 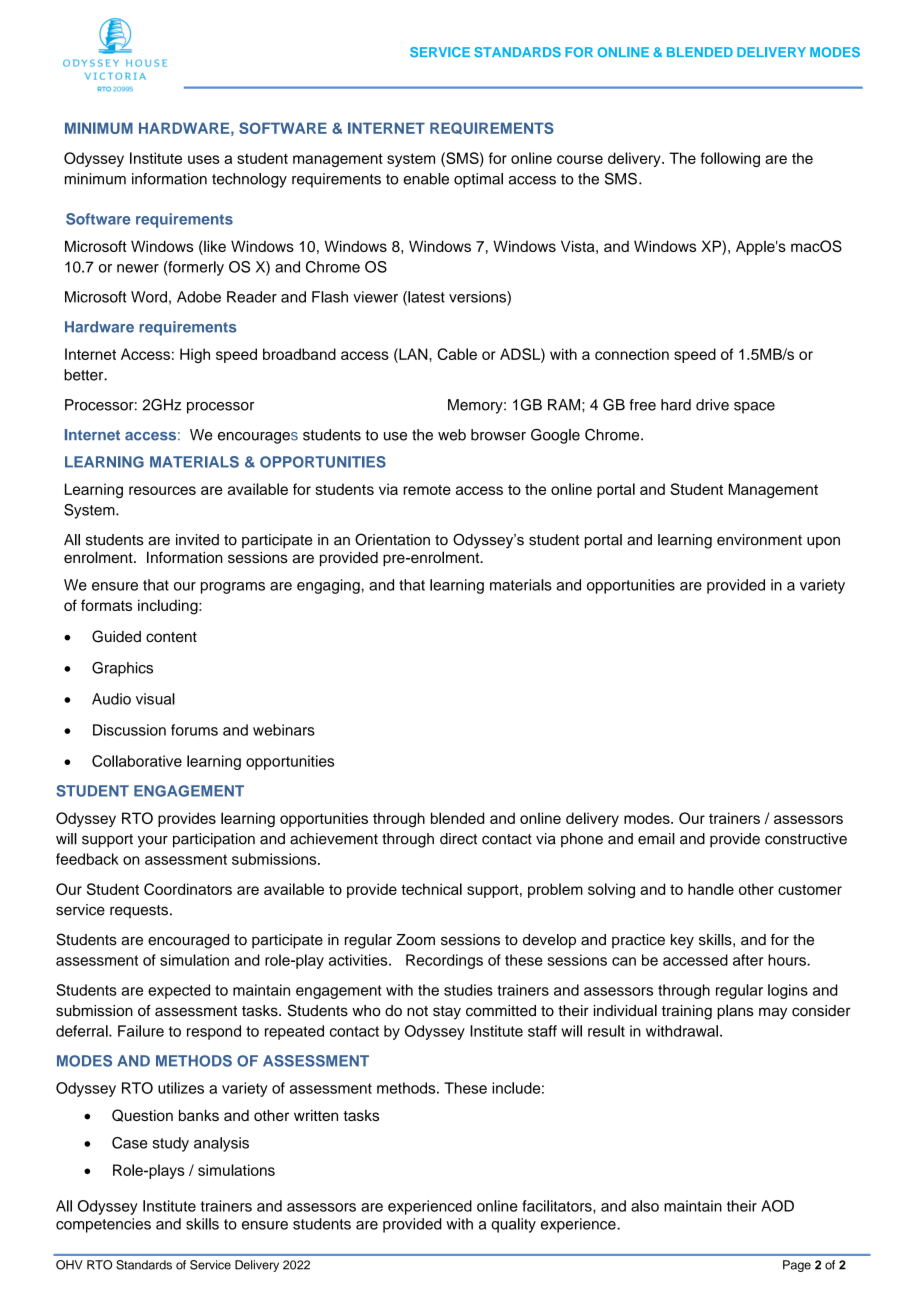 What do you see at coordinates (155, 699) in the document?
I see `visual` at bounding box center [155, 699].
